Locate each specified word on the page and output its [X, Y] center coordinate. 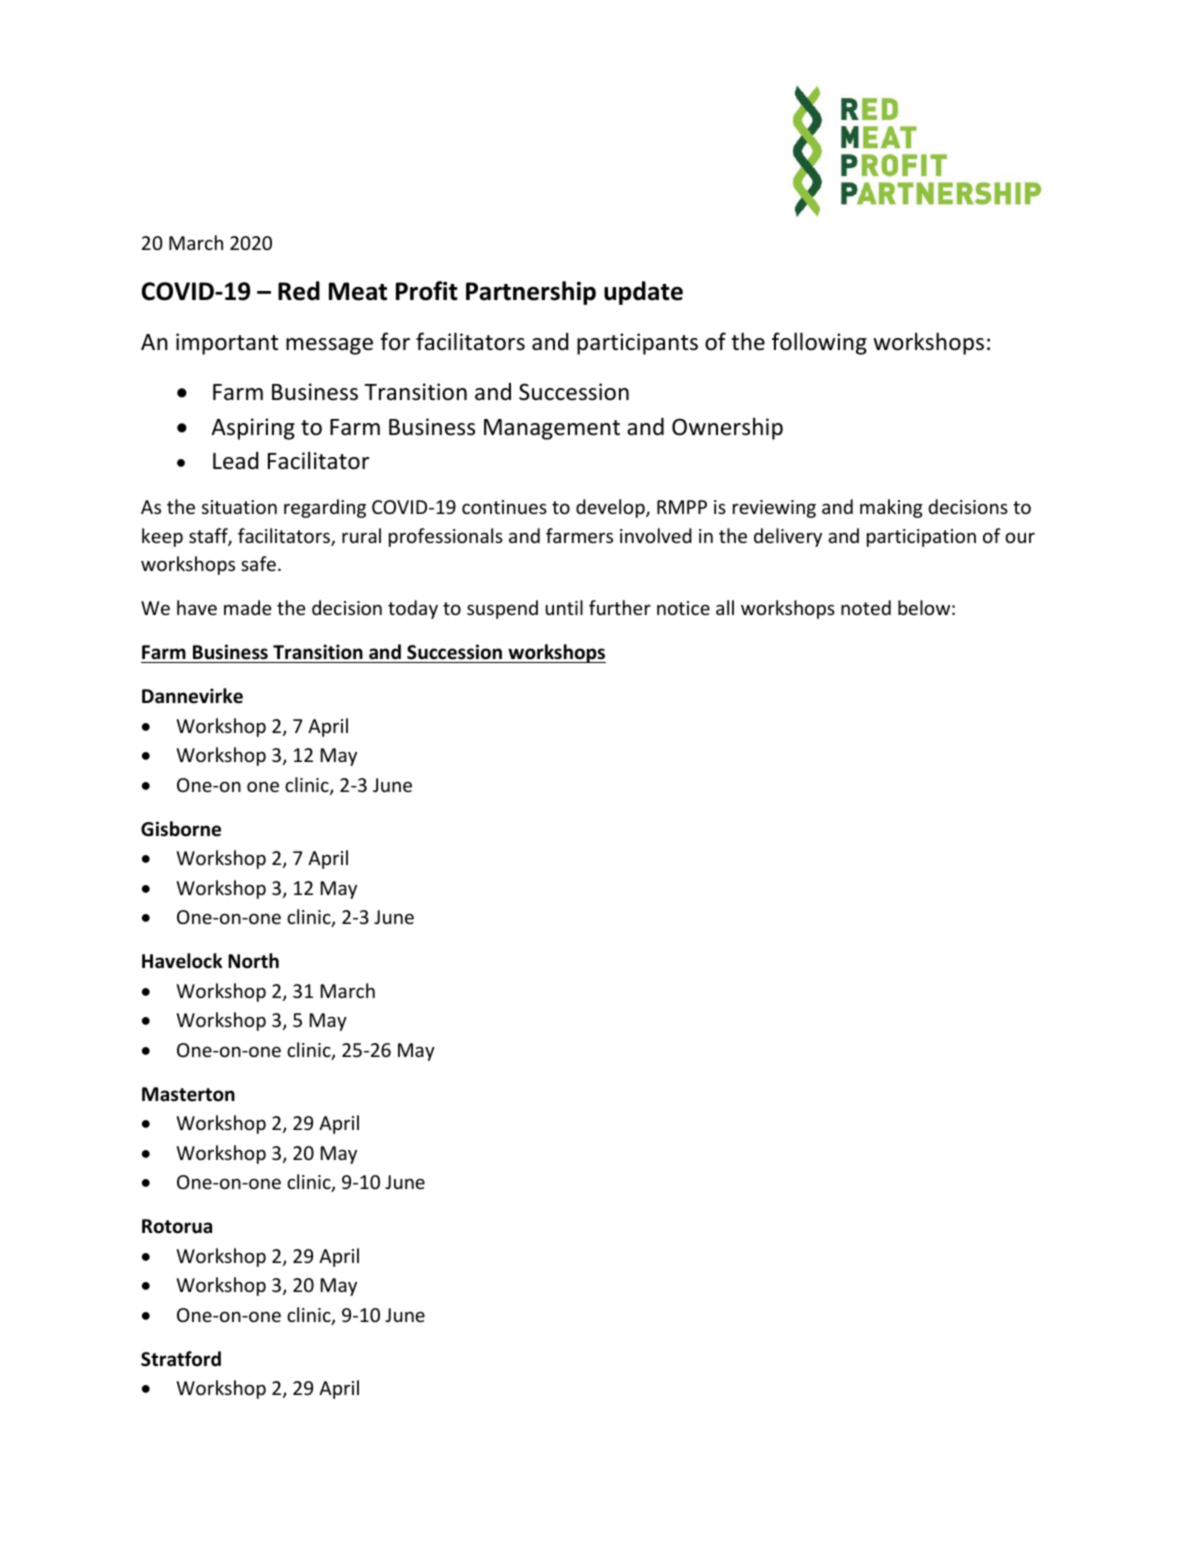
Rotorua [177, 1226]
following [819, 343]
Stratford [181, 1359]
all [725, 607]
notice [683, 608]
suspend [502, 609]
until [564, 607]
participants [637, 344]
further [620, 607]
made [247, 607]
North [253, 961]
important [227, 344]
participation [921, 538]
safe [258, 563]
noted [866, 607]
